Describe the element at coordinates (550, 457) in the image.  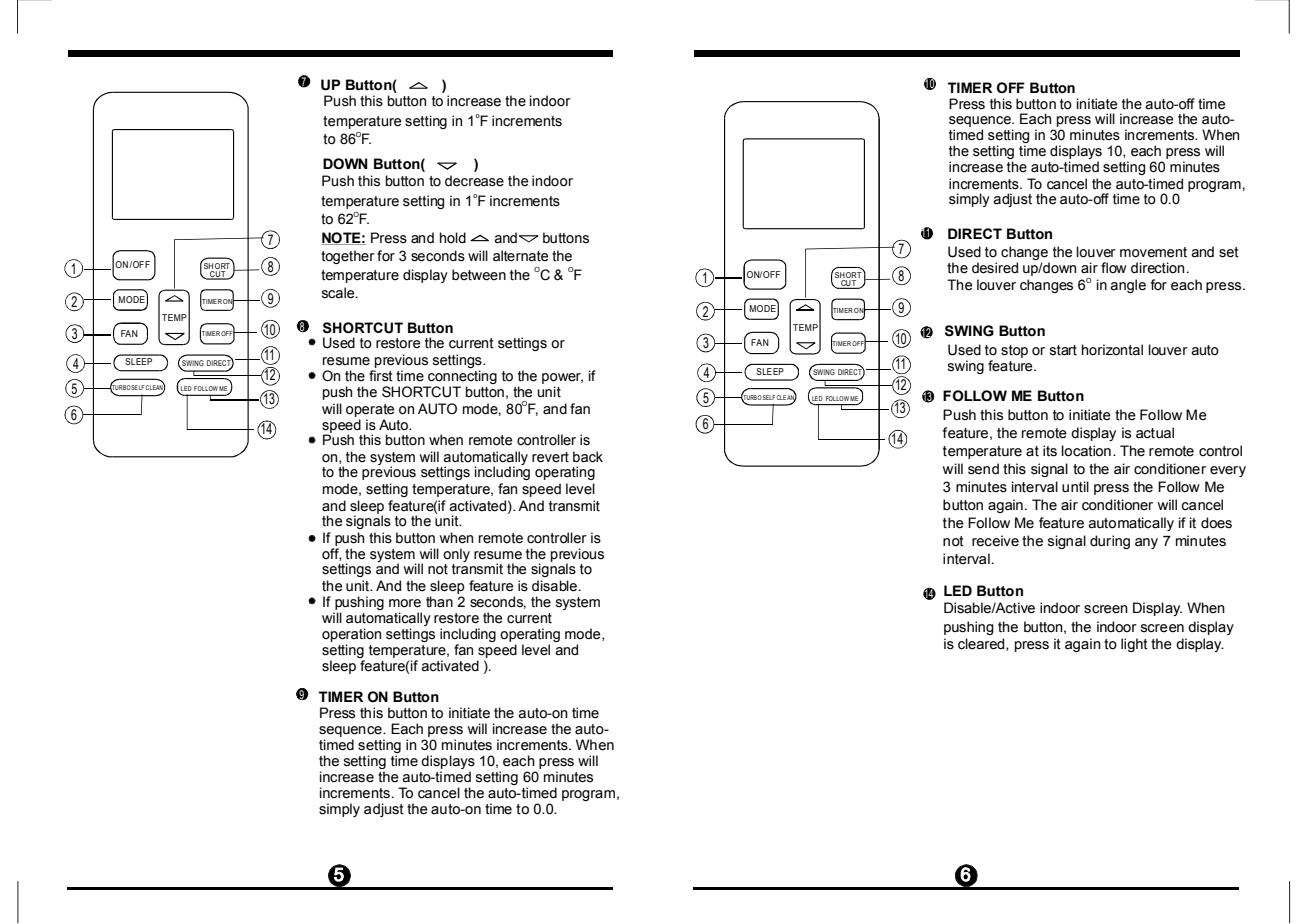
I see `revert` at that location.
